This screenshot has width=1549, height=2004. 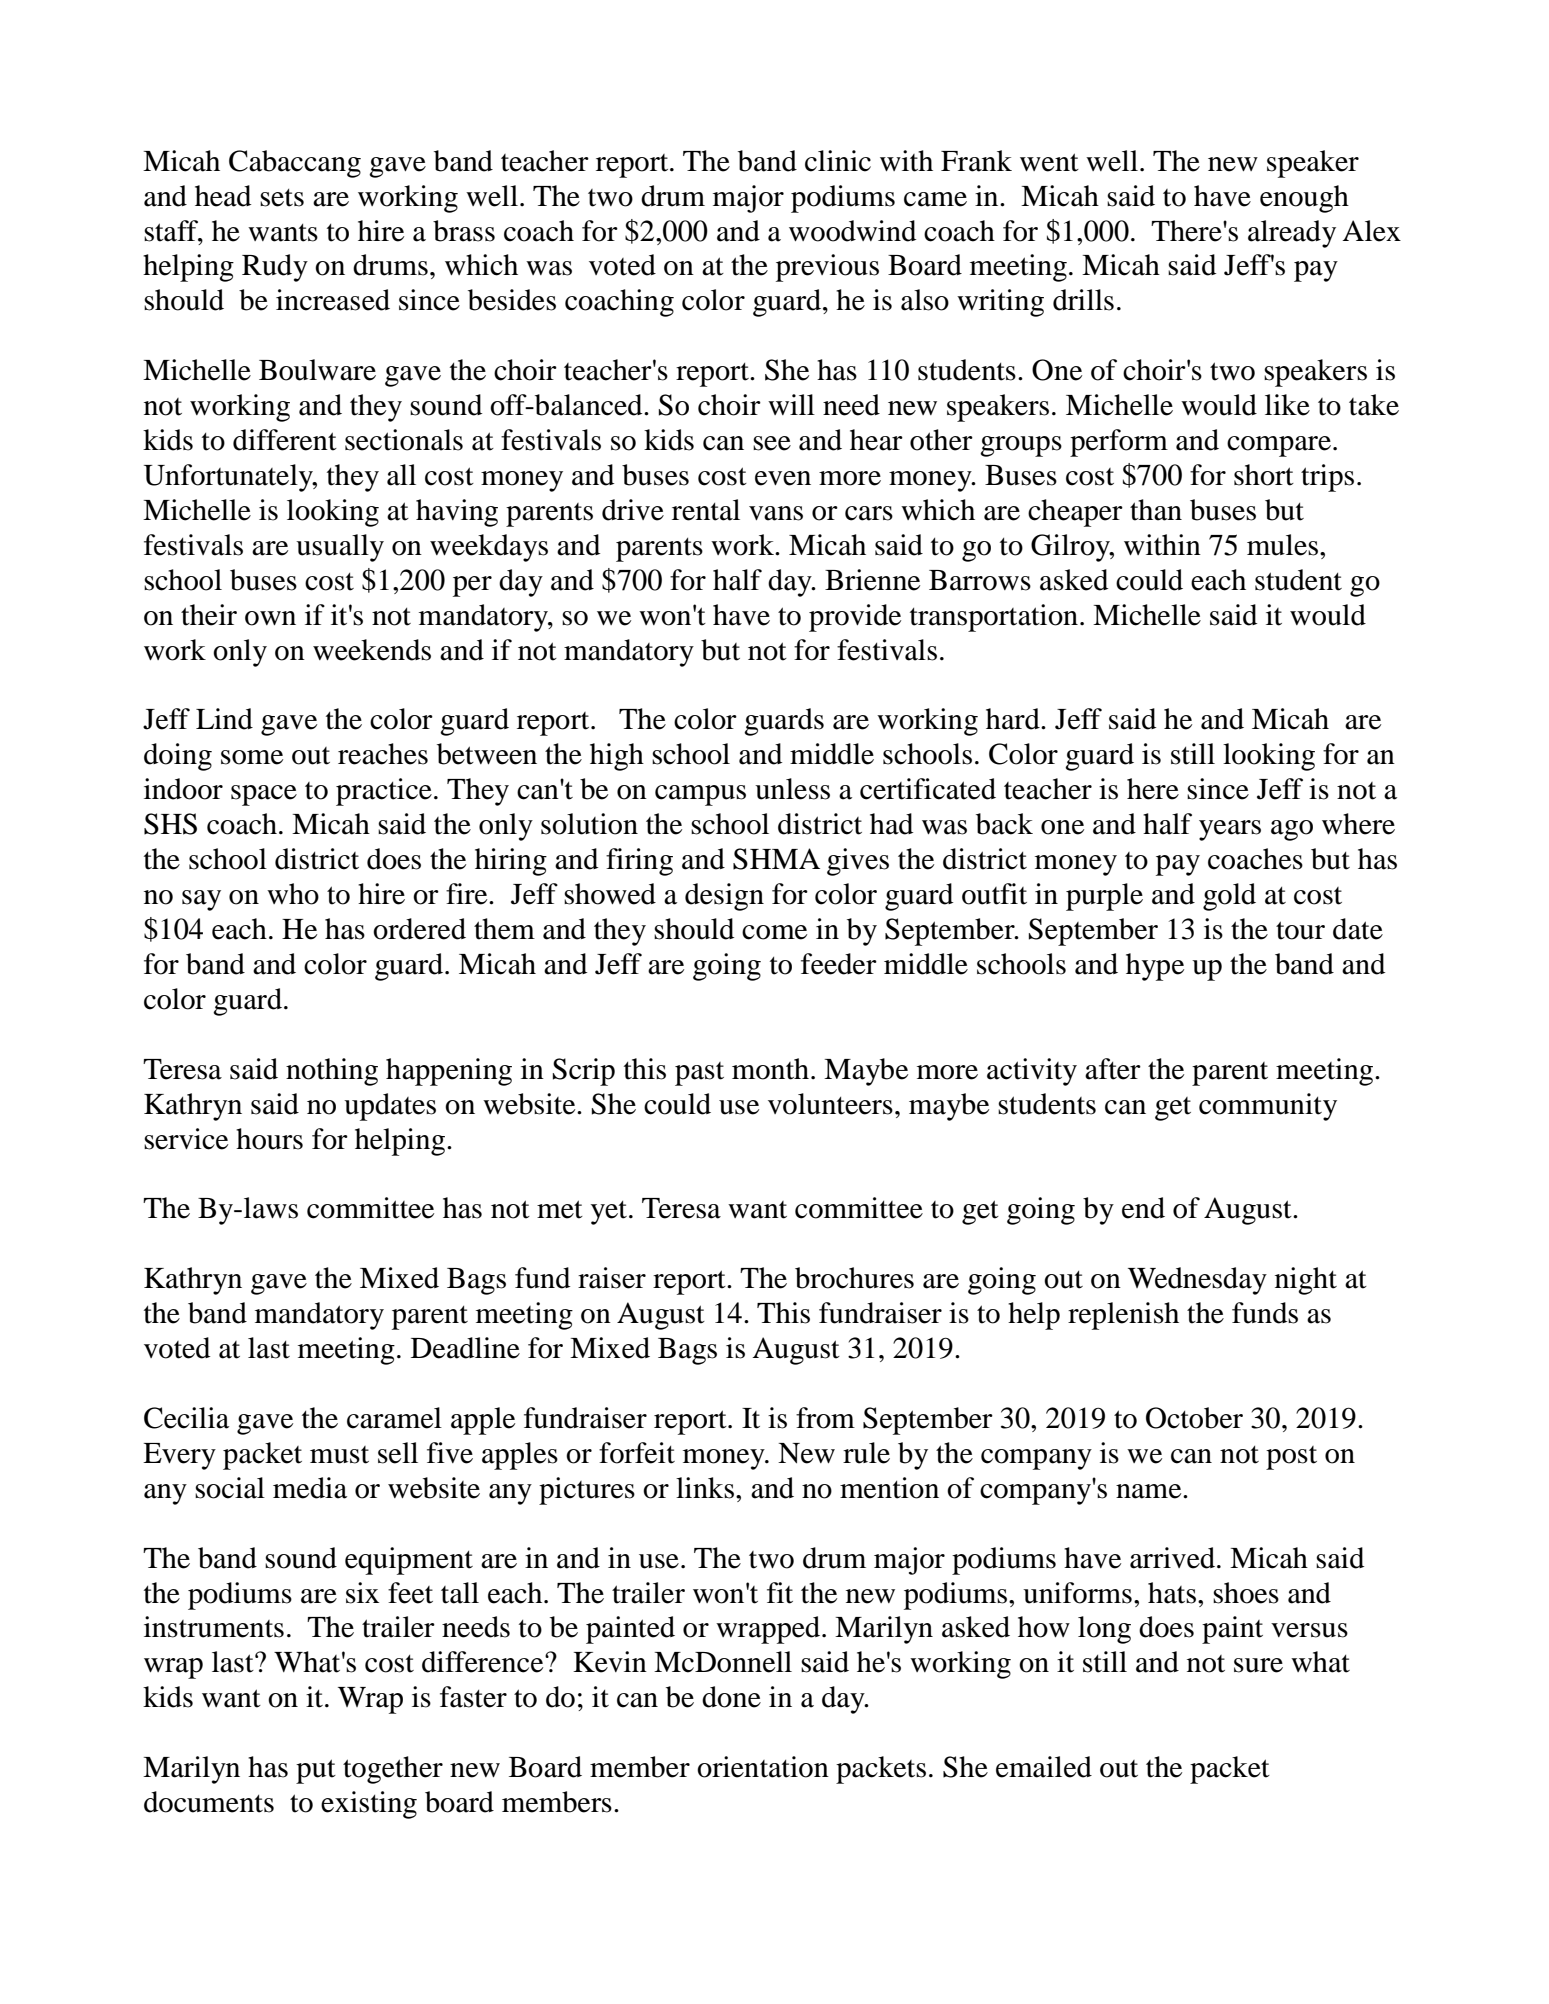 What do you see at coordinates (270, 618) in the screenshot?
I see `own` at bounding box center [270, 618].
